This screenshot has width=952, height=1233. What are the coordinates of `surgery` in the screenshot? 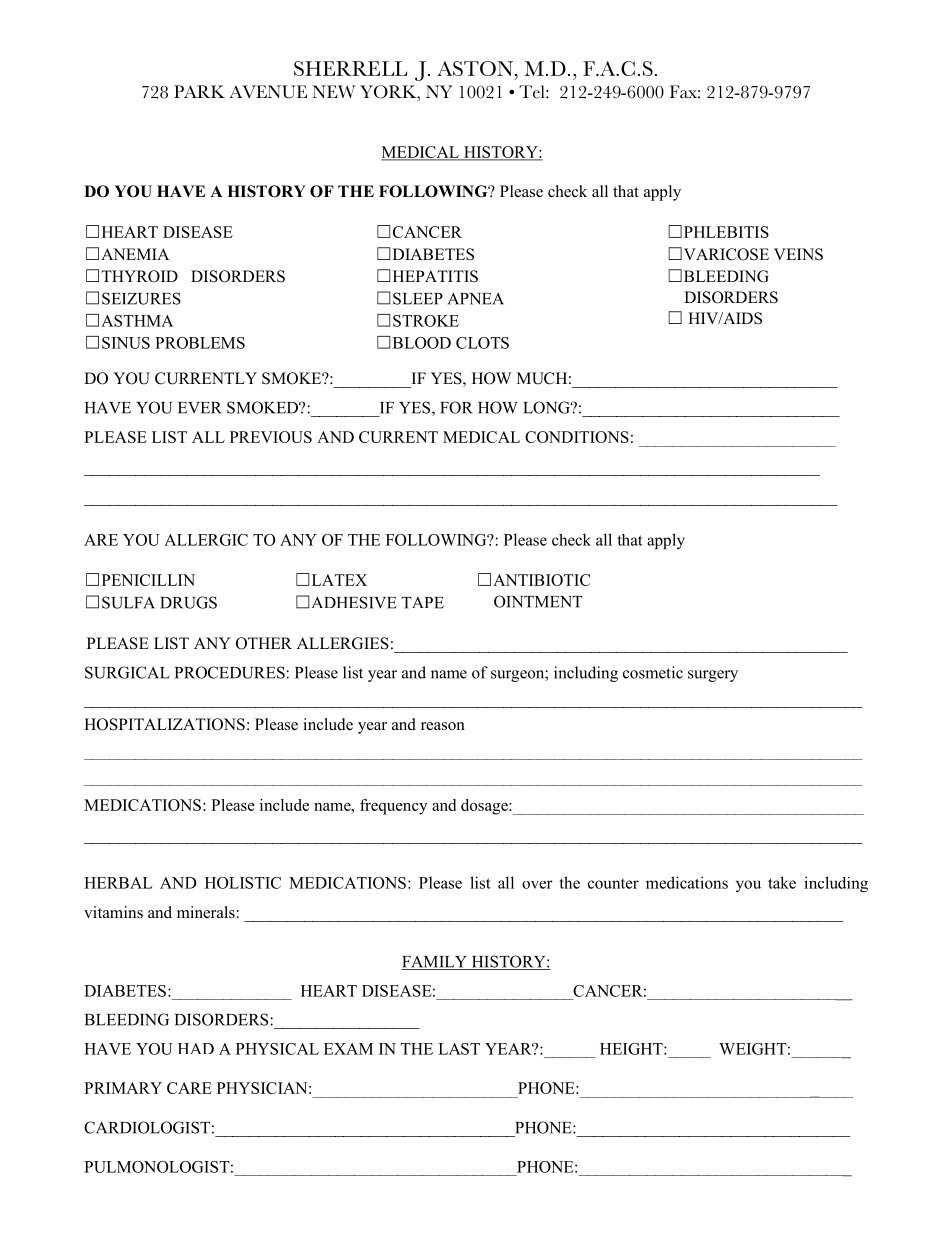 It's located at (713, 676).
